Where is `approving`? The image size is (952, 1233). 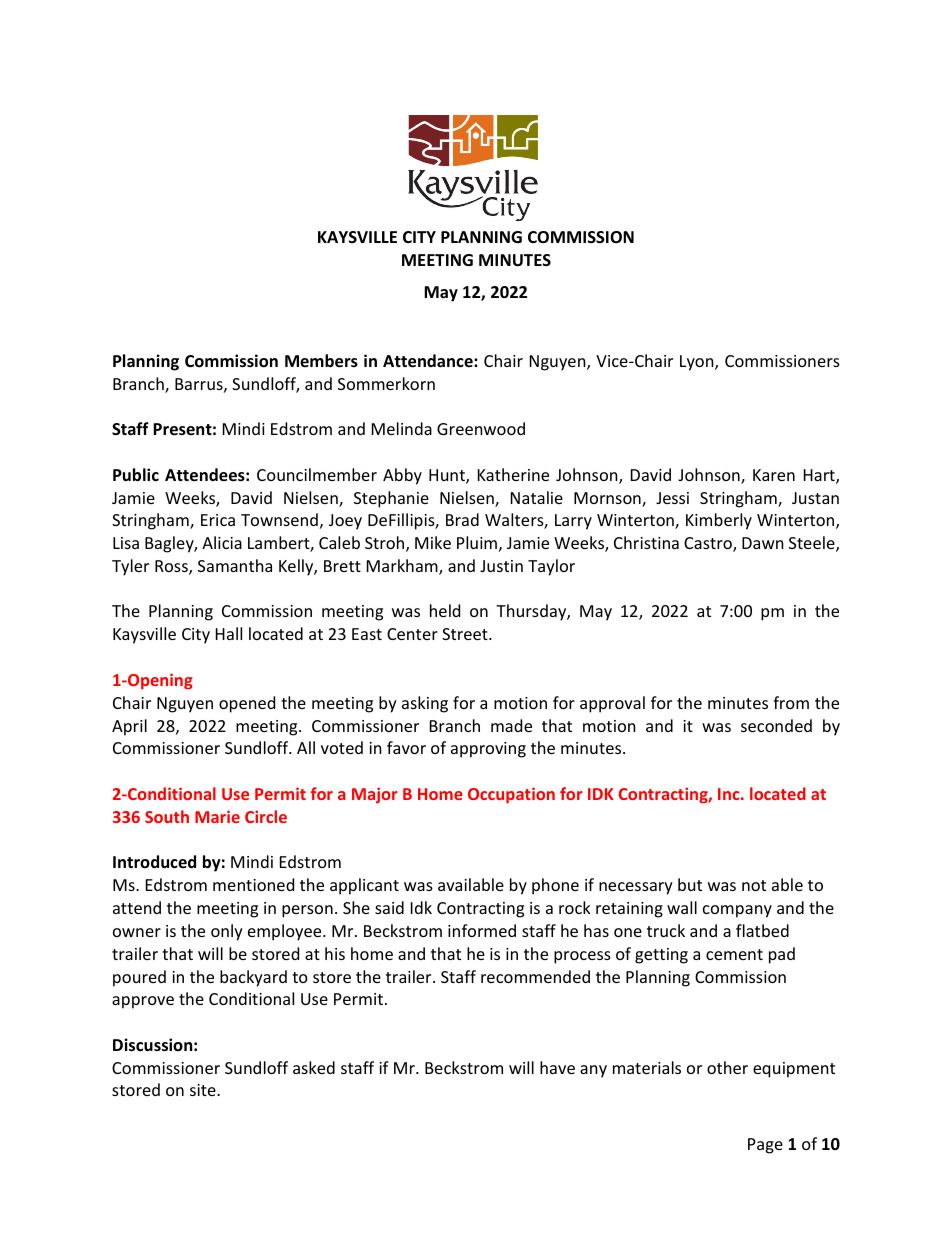 approving is located at coordinates (488, 750).
